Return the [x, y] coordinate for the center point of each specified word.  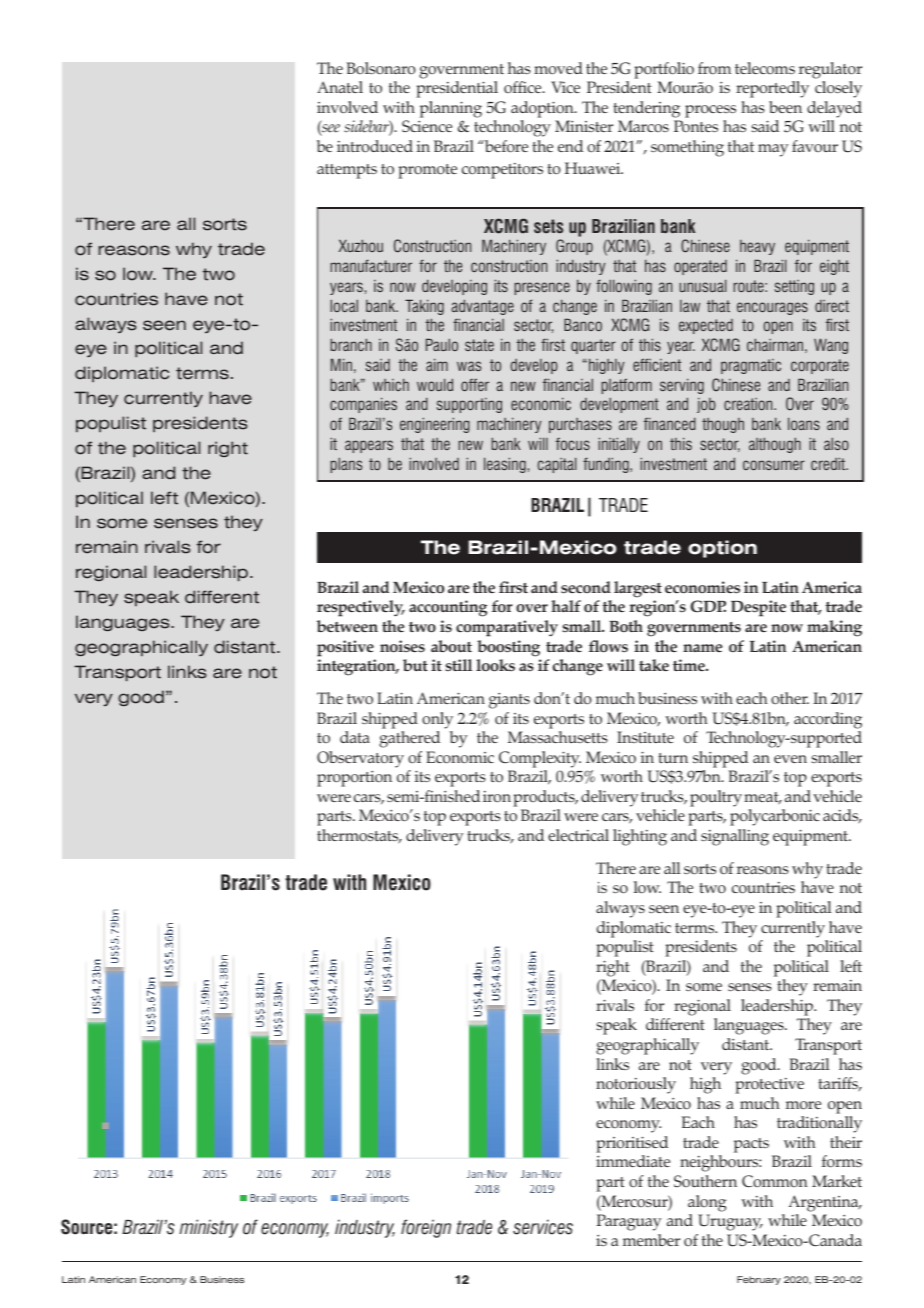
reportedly [772, 89]
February [759, 1280]
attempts [347, 171]
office [524, 87]
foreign [426, 1228]
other [790, 698]
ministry [208, 1228]
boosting [508, 648]
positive [345, 648]
